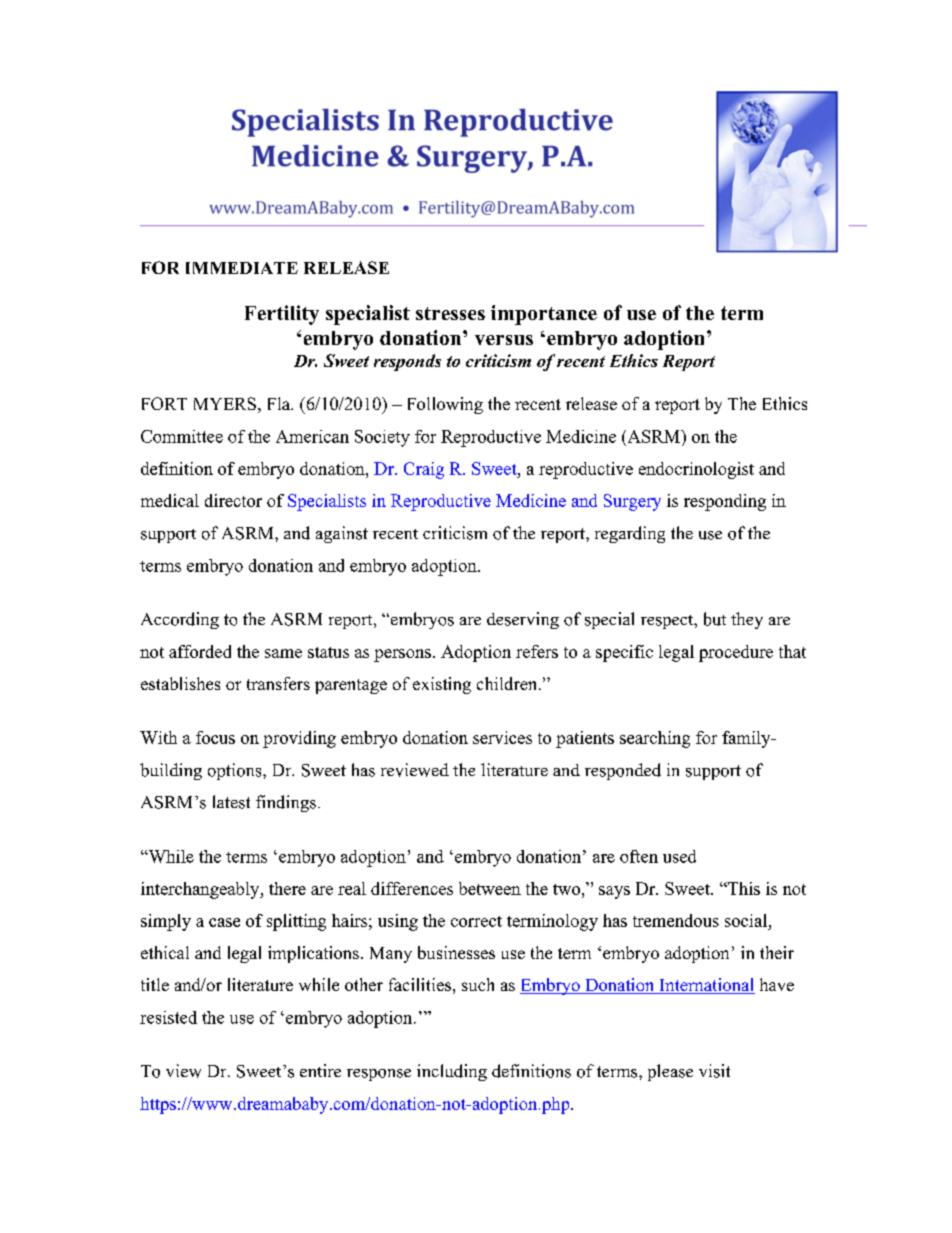 The height and width of the screenshot is (1233, 952). I want to click on between, so click(490, 888).
